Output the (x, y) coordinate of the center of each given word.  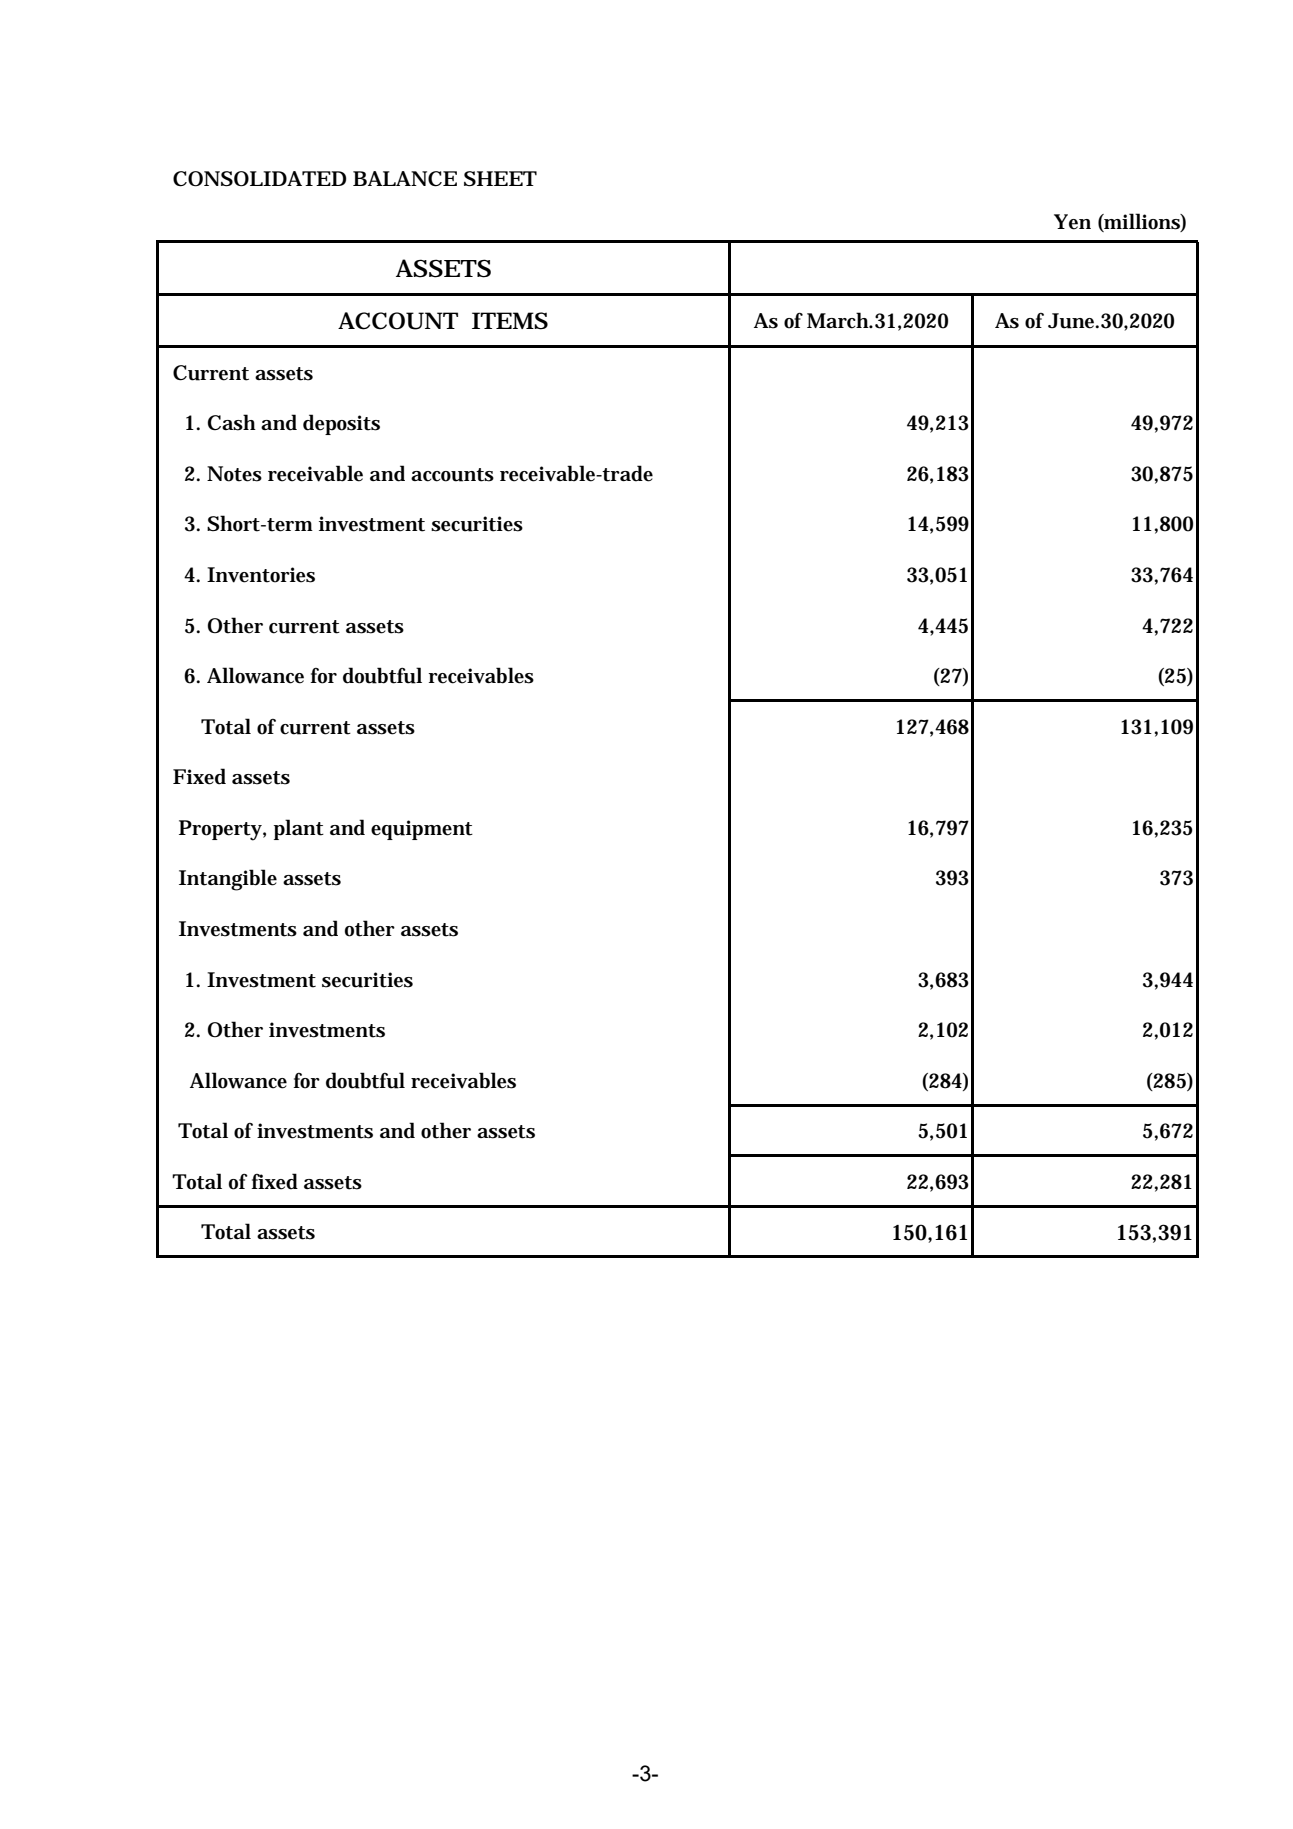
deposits (341, 424)
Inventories (261, 575)
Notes (234, 474)
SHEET (500, 179)
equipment (422, 830)
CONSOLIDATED (260, 179)
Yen (1072, 222)
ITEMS (510, 321)
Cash (232, 422)
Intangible (228, 880)
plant (299, 829)
